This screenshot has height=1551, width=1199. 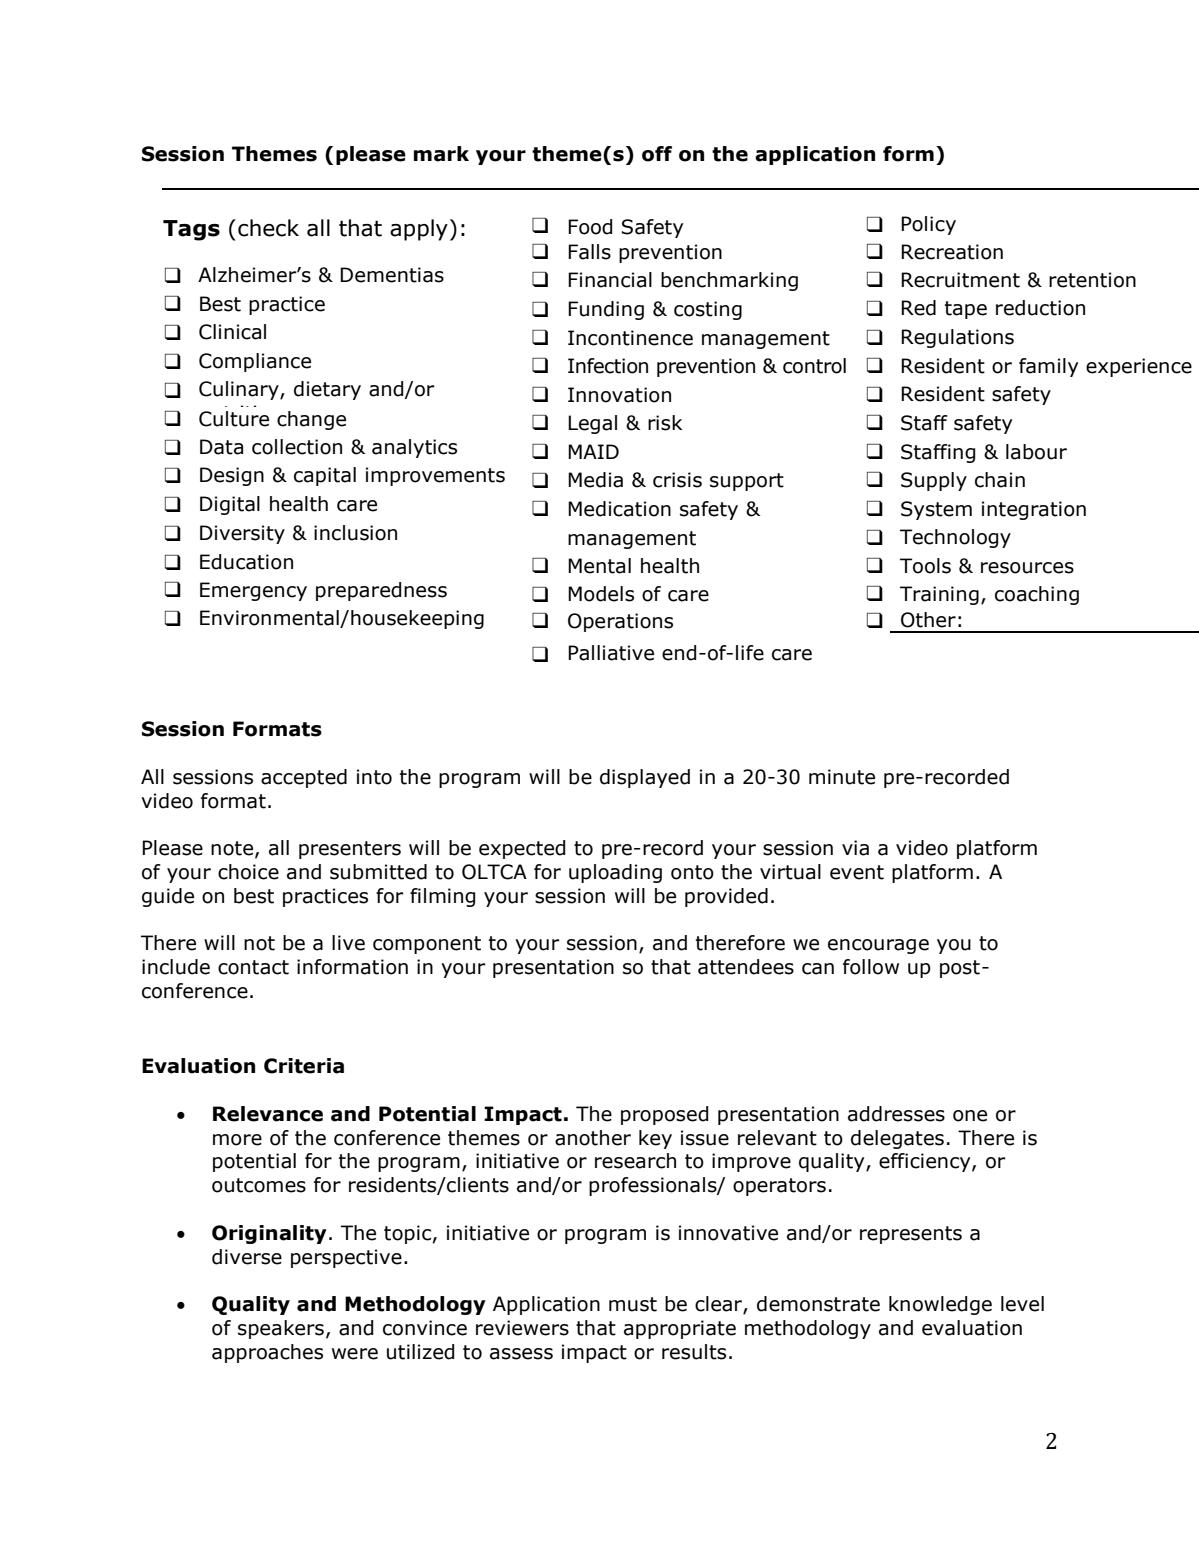 I want to click on must, so click(x=633, y=1304).
